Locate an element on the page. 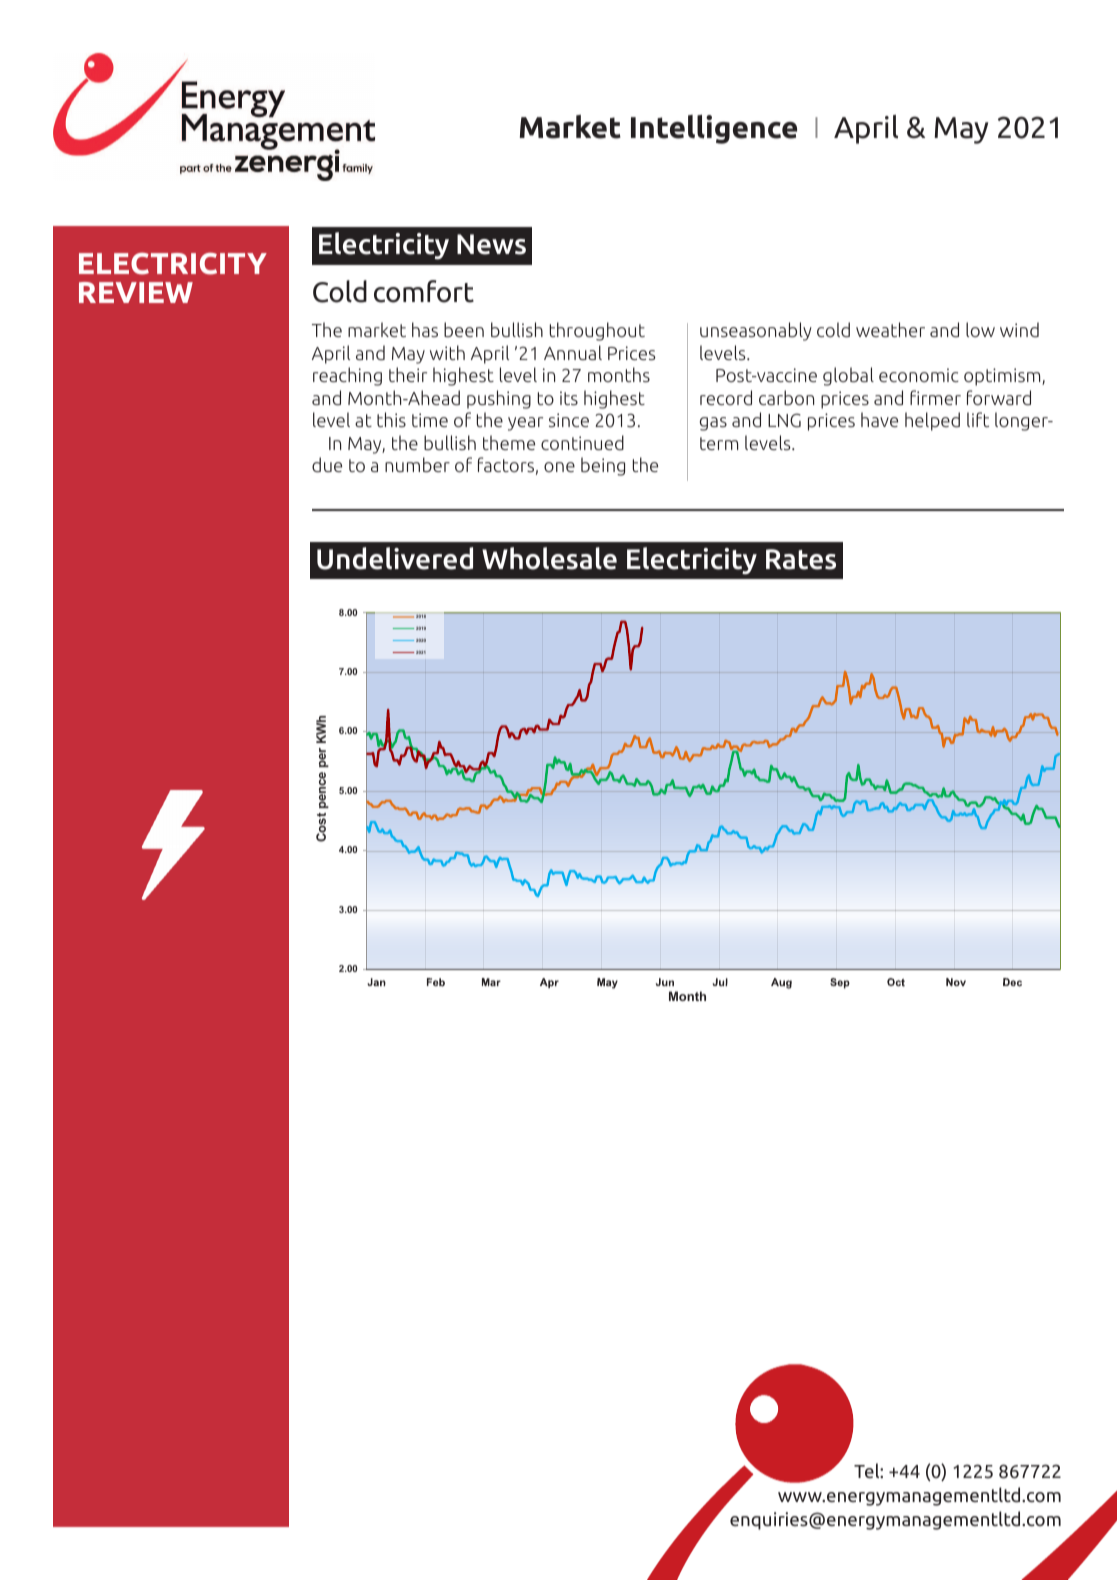 The image size is (1117, 1580). Intelligence is located at coordinates (714, 129).
